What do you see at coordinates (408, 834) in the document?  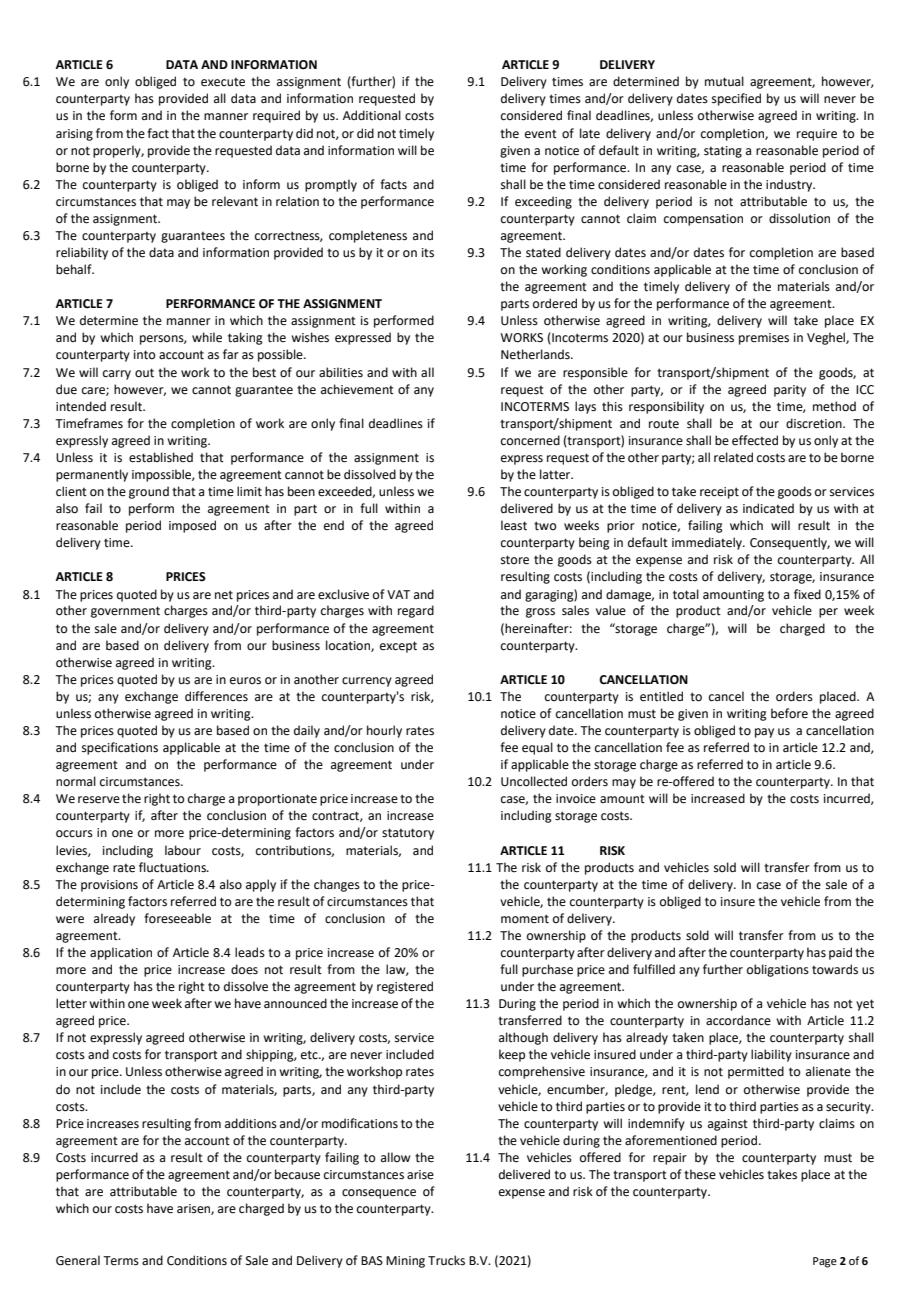 I see `statutory` at bounding box center [408, 834].
